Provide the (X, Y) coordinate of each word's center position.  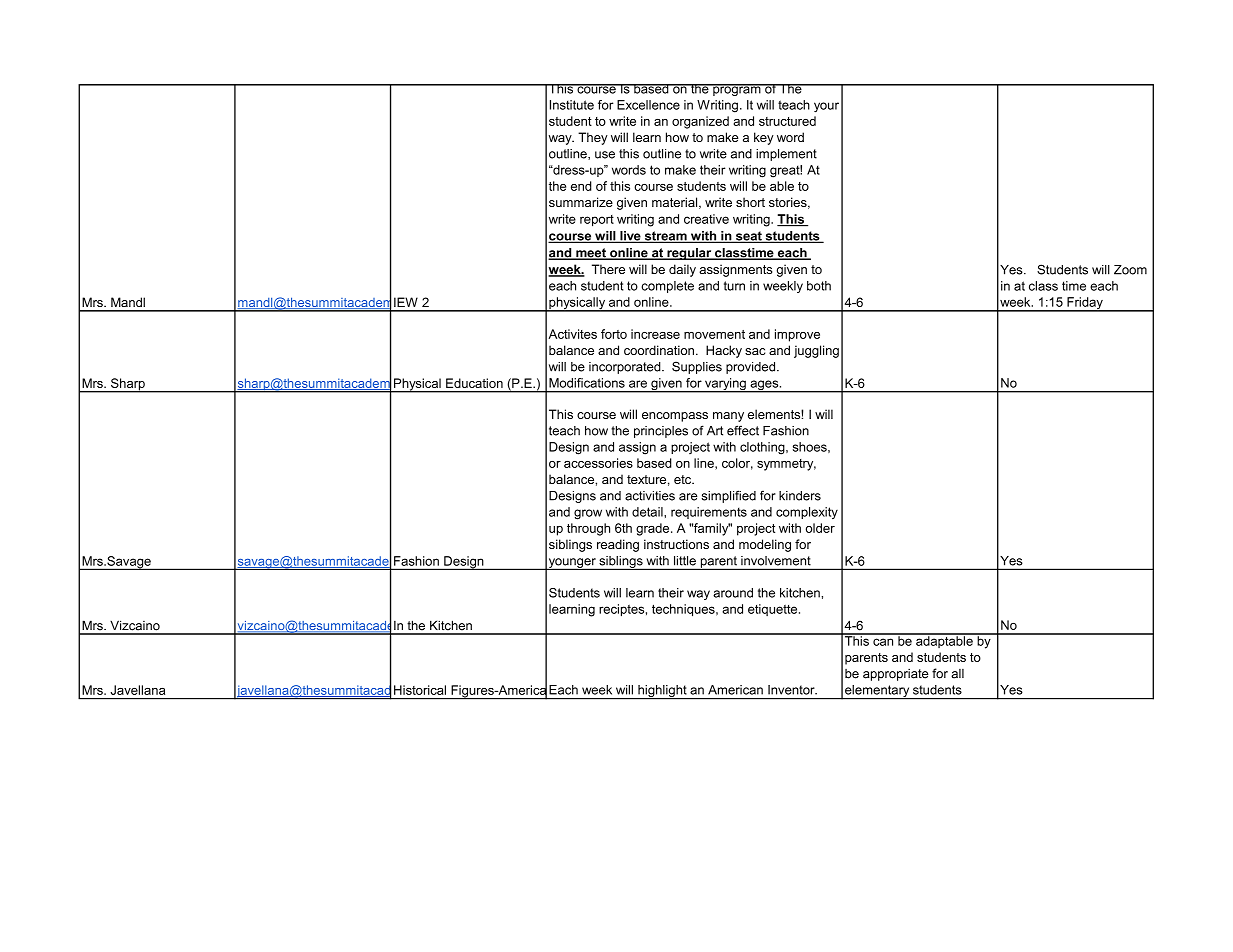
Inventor (792, 690)
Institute (572, 105)
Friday (1085, 304)
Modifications (587, 383)
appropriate (896, 675)
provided (752, 368)
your (826, 107)
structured (787, 121)
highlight (662, 692)
